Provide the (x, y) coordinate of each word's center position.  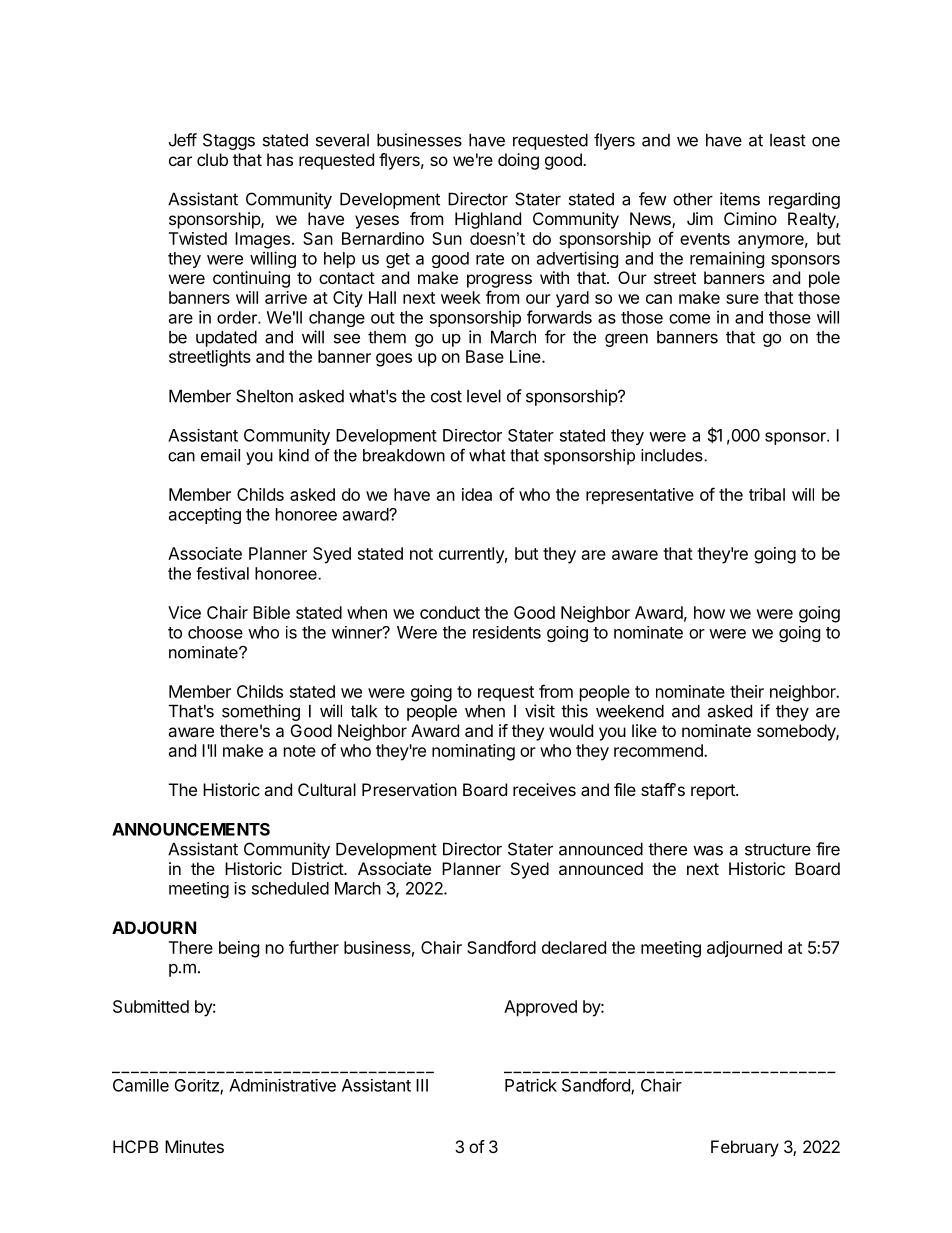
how (709, 612)
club (212, 159)
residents (507, 632)
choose (215, 632)
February (745, 1148)
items (740, 199)
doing (518, 161)
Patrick (531, 1085)
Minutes (194, 1146)
